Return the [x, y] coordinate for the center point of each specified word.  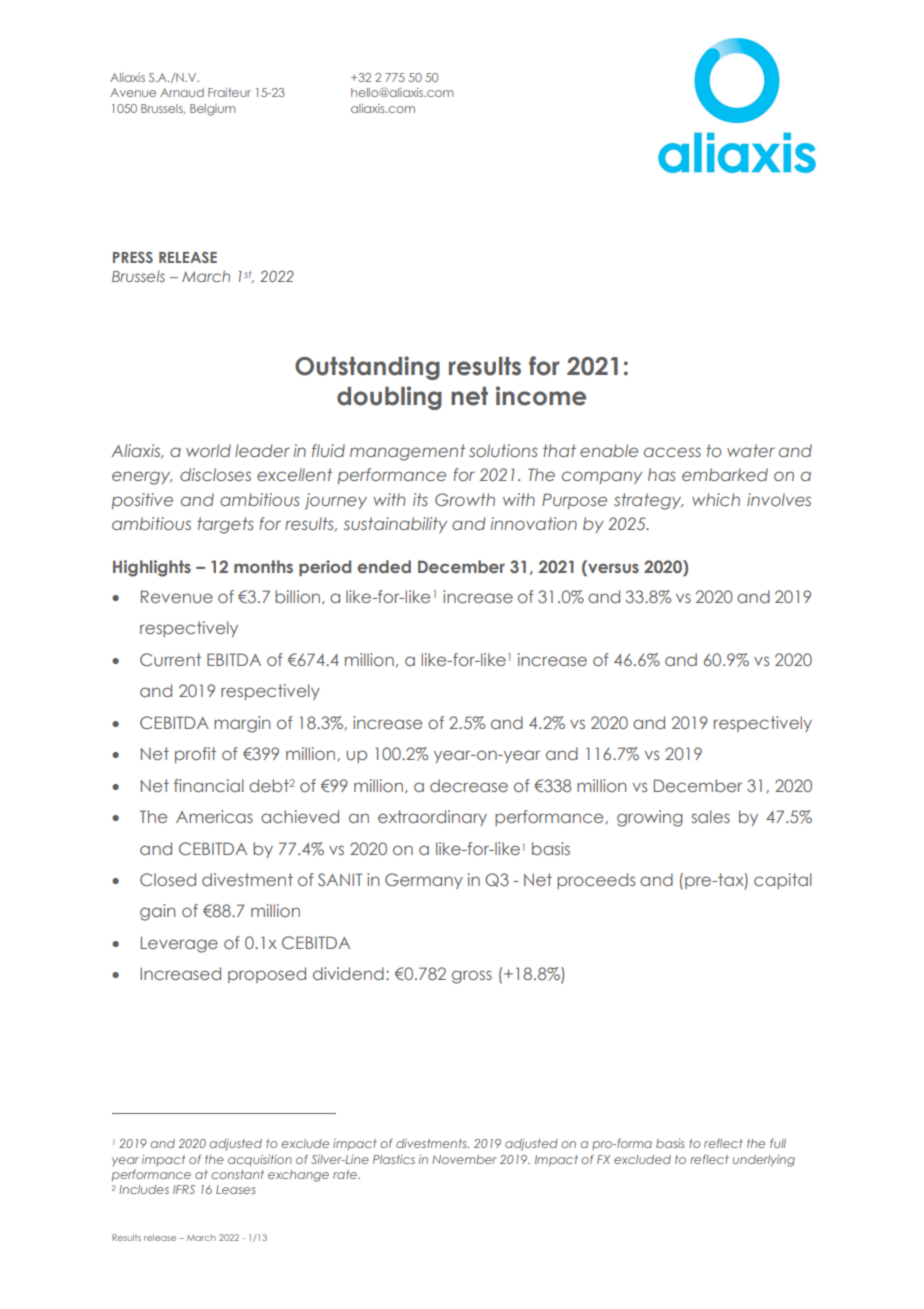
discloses [215, 474]
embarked [725, 474]
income [541, 396]
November [464, 1159]
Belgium [212, 110]
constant [237, 1174]
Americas [214, 816]
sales [711, 816]
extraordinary [432, 818]
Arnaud [182, 92]
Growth [465, 499]
